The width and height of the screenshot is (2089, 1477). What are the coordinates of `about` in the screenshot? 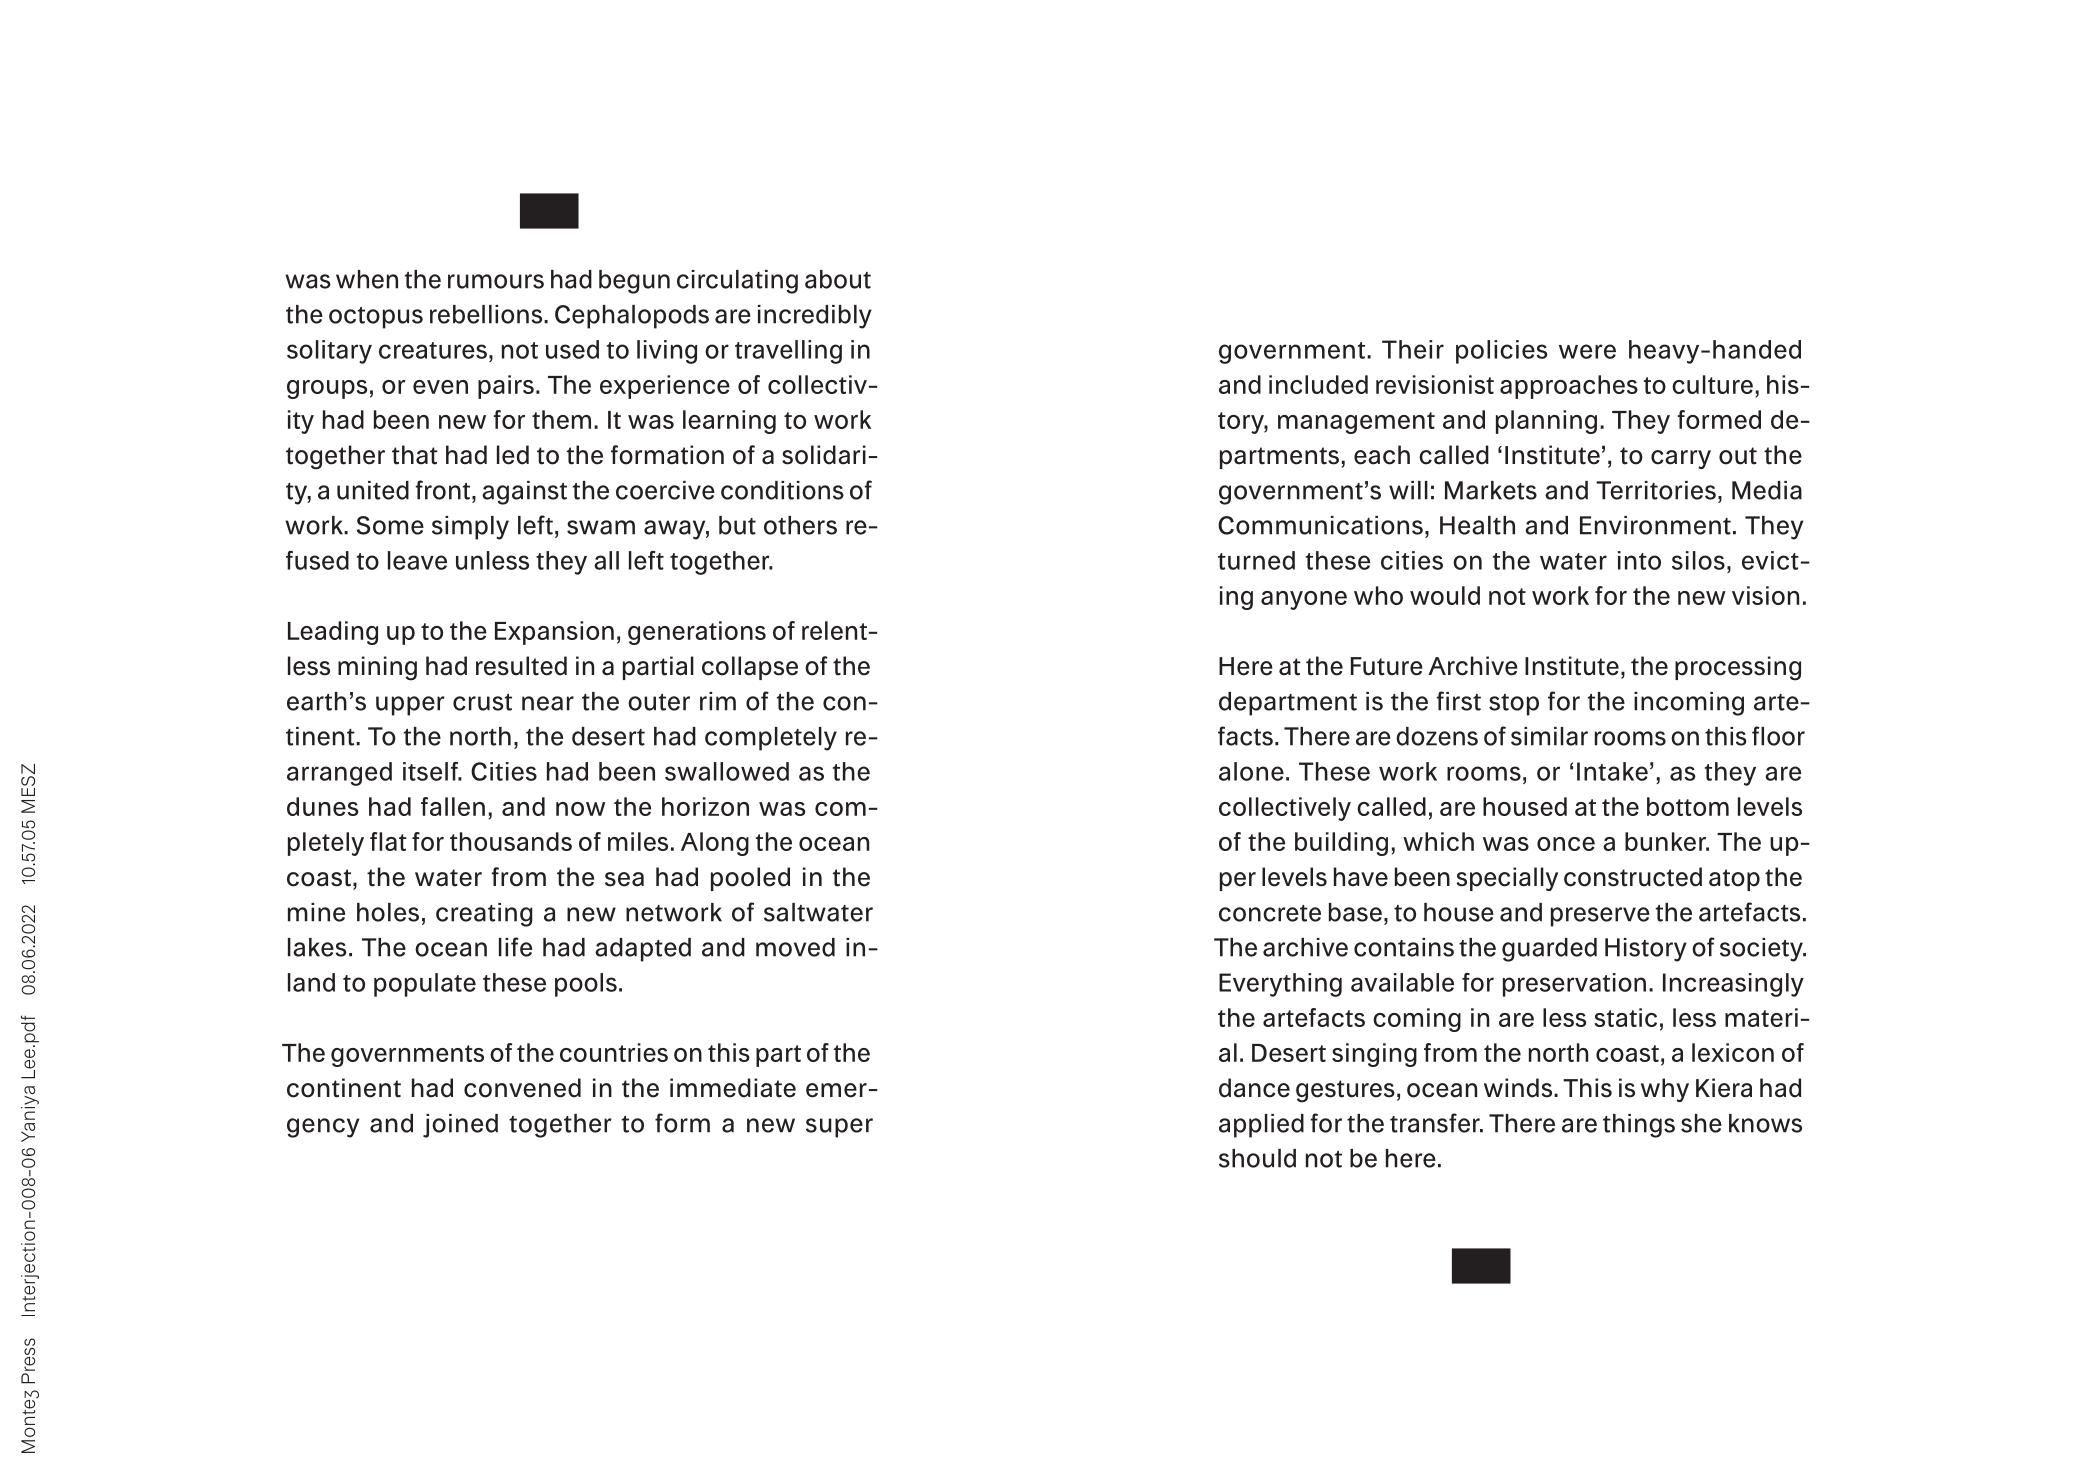 It's located at (838, 279).
